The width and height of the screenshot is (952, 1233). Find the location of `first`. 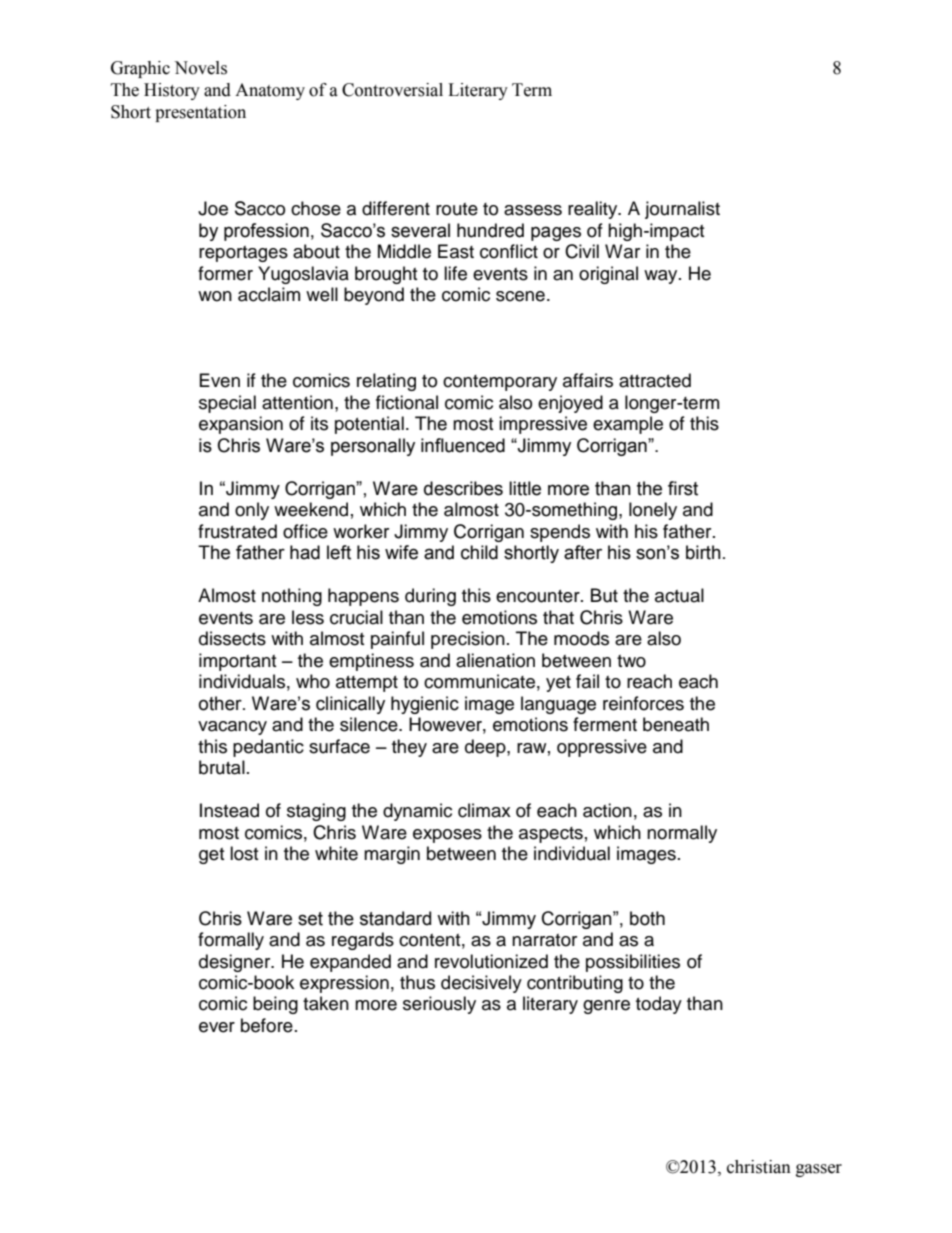

first is located at coordinates (683, 488).
